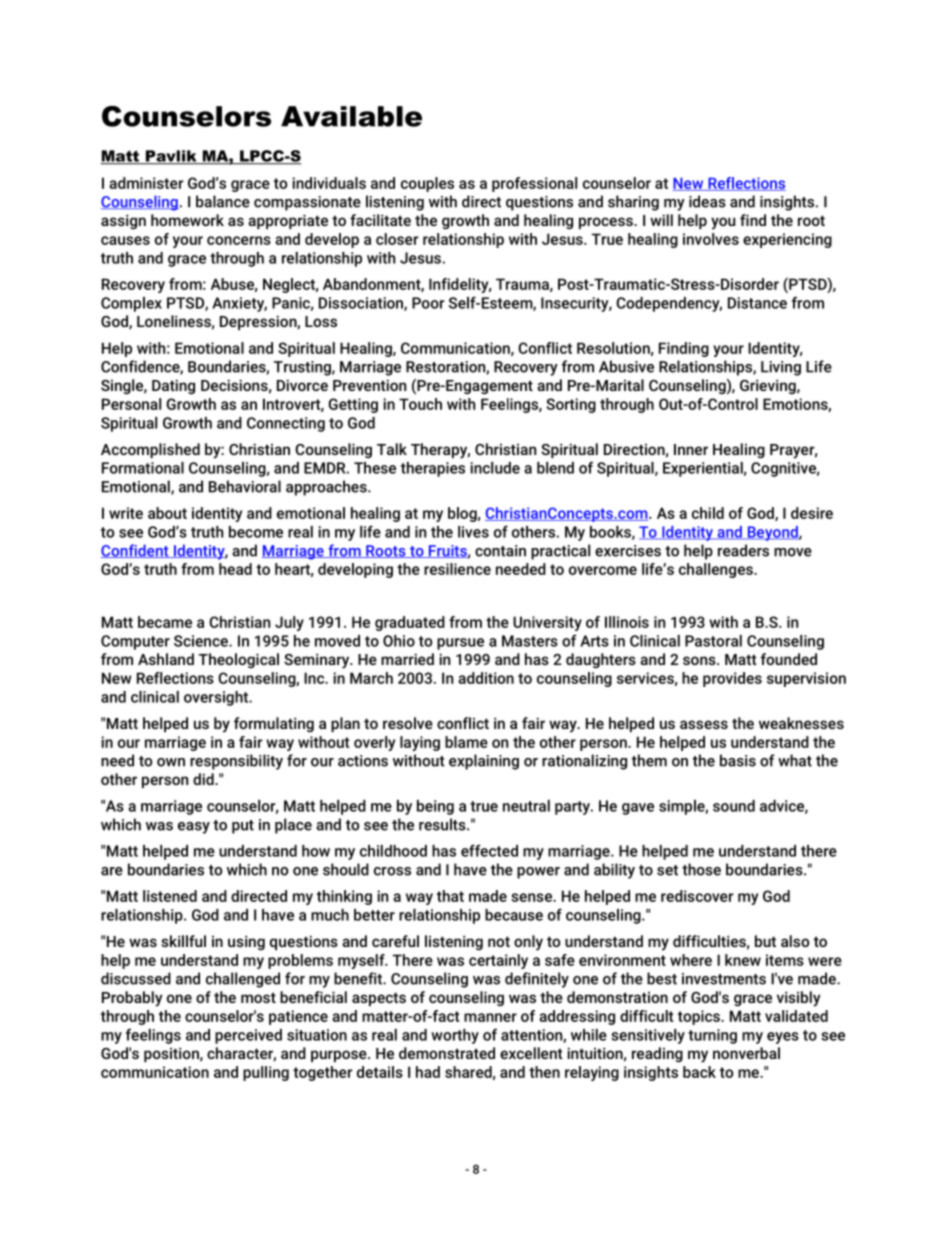 This document has height=1233, width=952. What do you see at coordinates (427, 184) in the document?
I see `couples` at bounding box center [427, 184].
